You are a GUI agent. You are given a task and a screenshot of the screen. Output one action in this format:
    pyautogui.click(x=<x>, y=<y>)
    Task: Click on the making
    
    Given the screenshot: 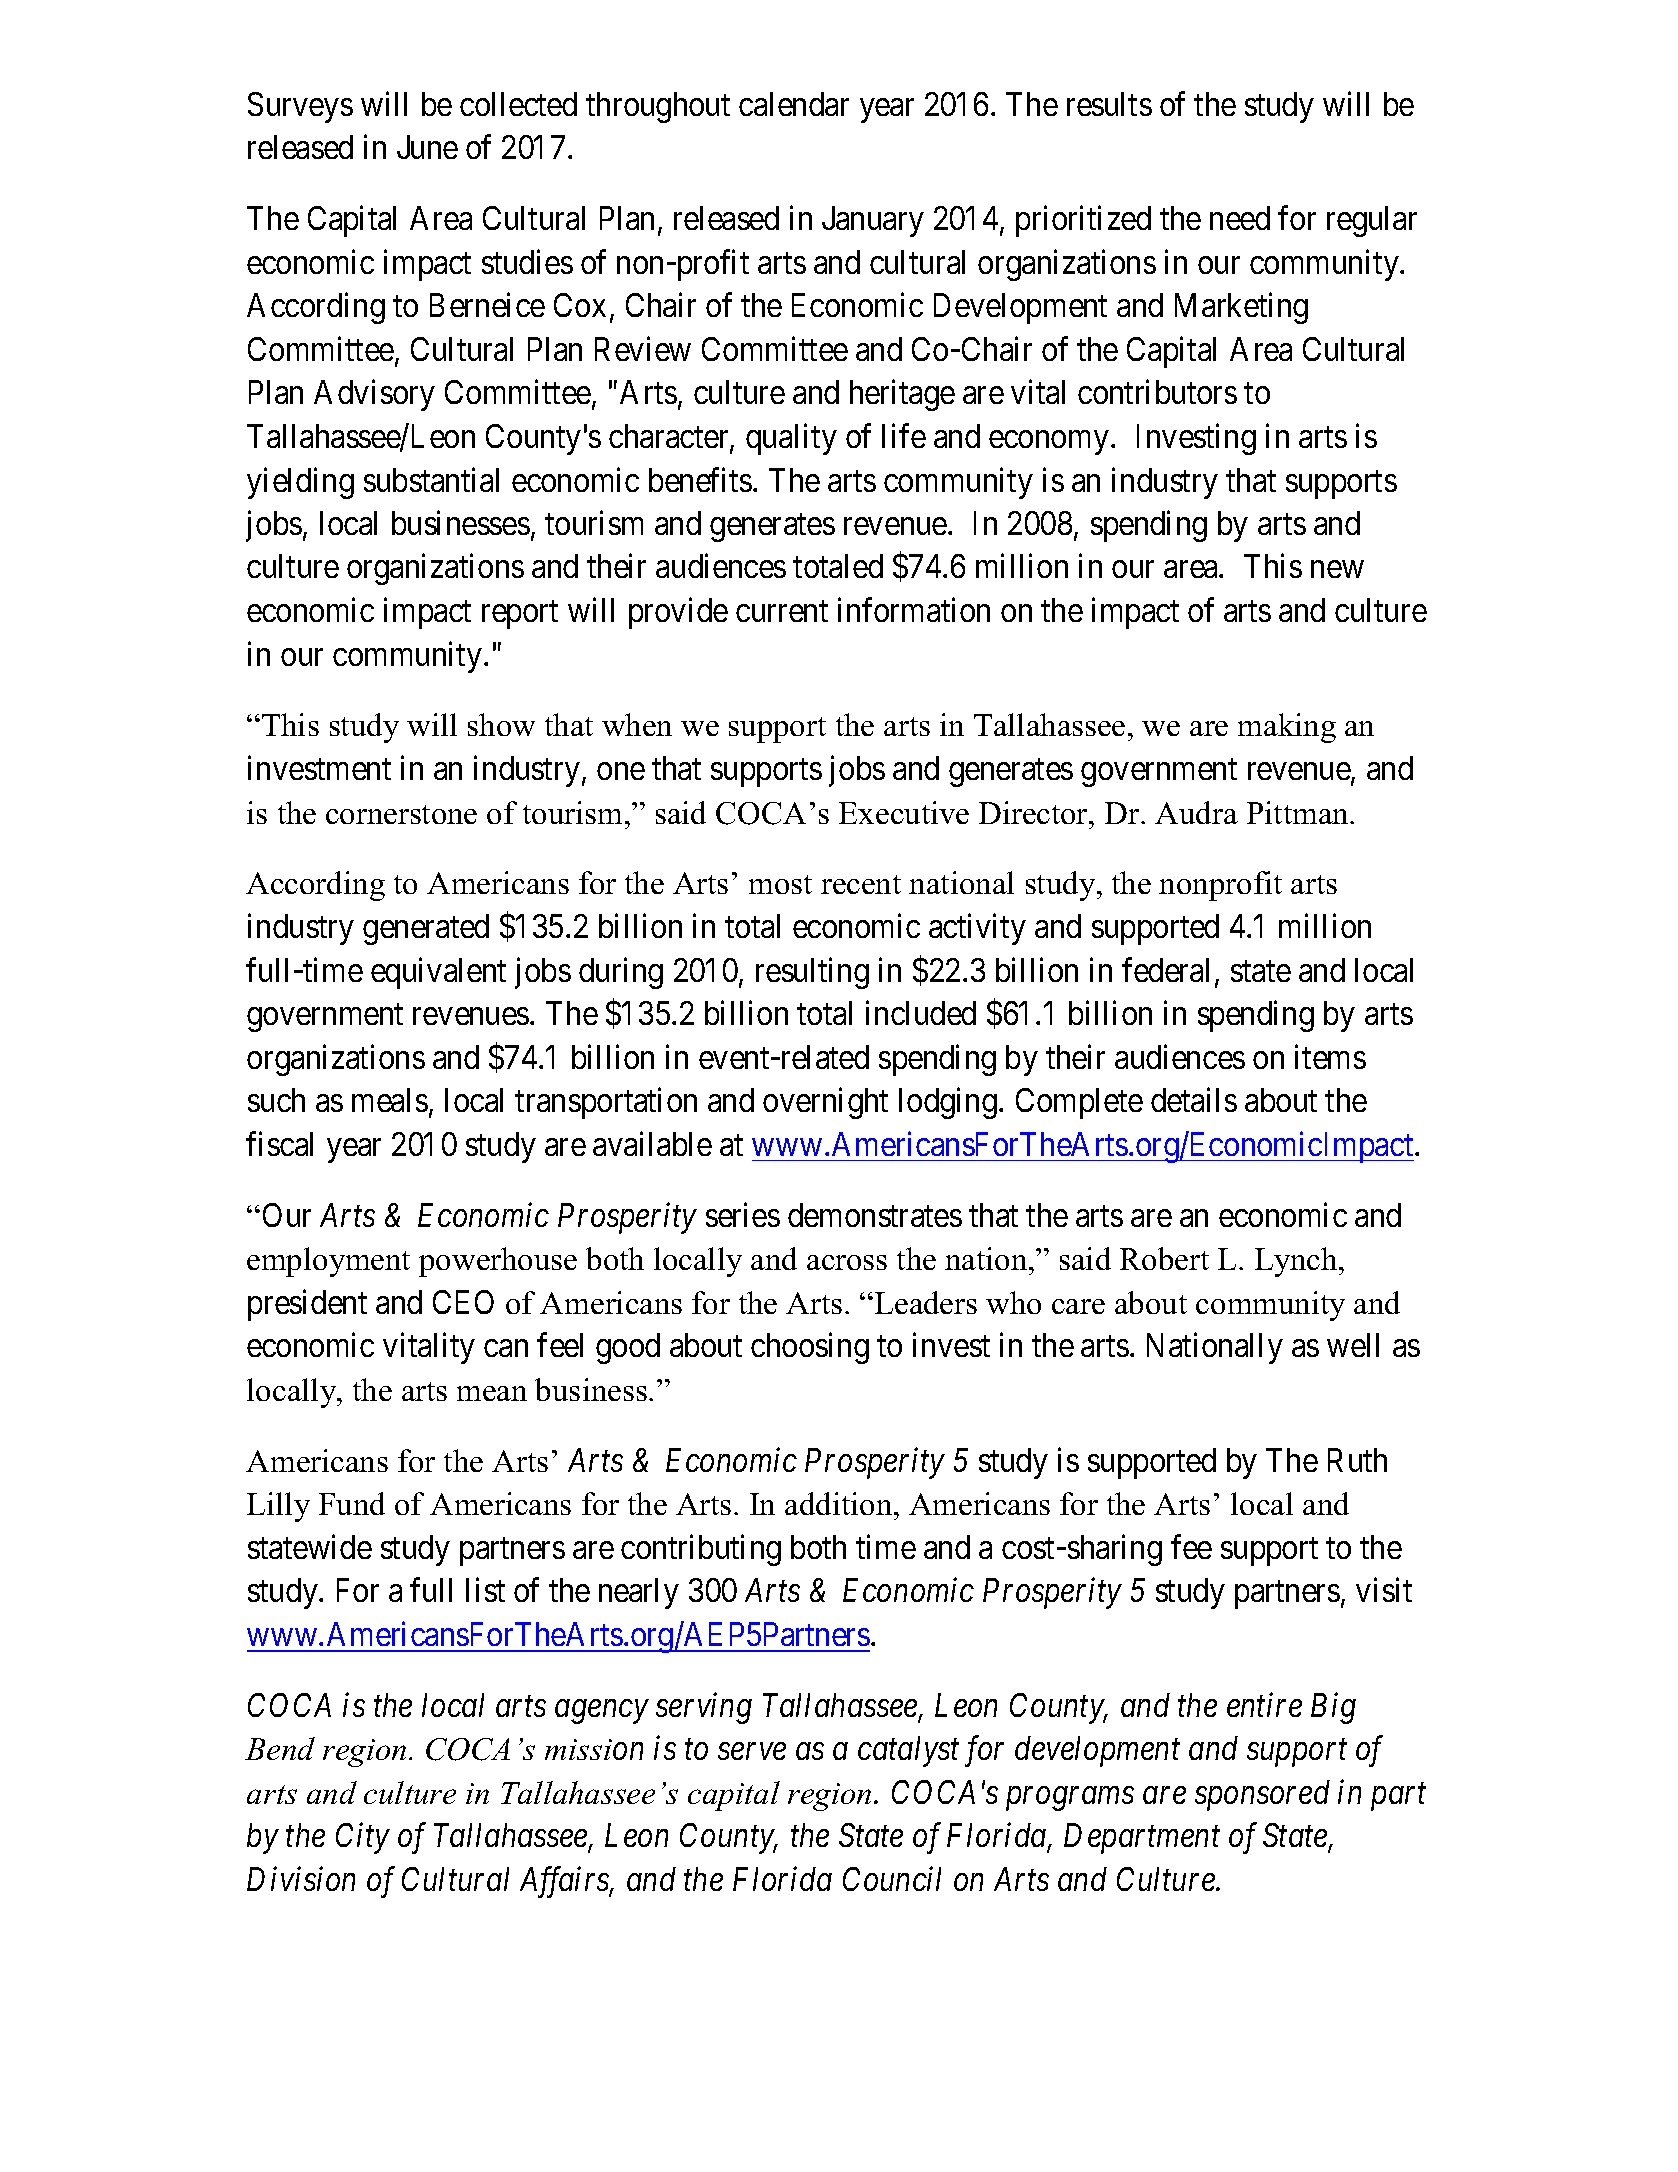 What is the action you would take?
    pyautogui.click(x=1287, y=728)
